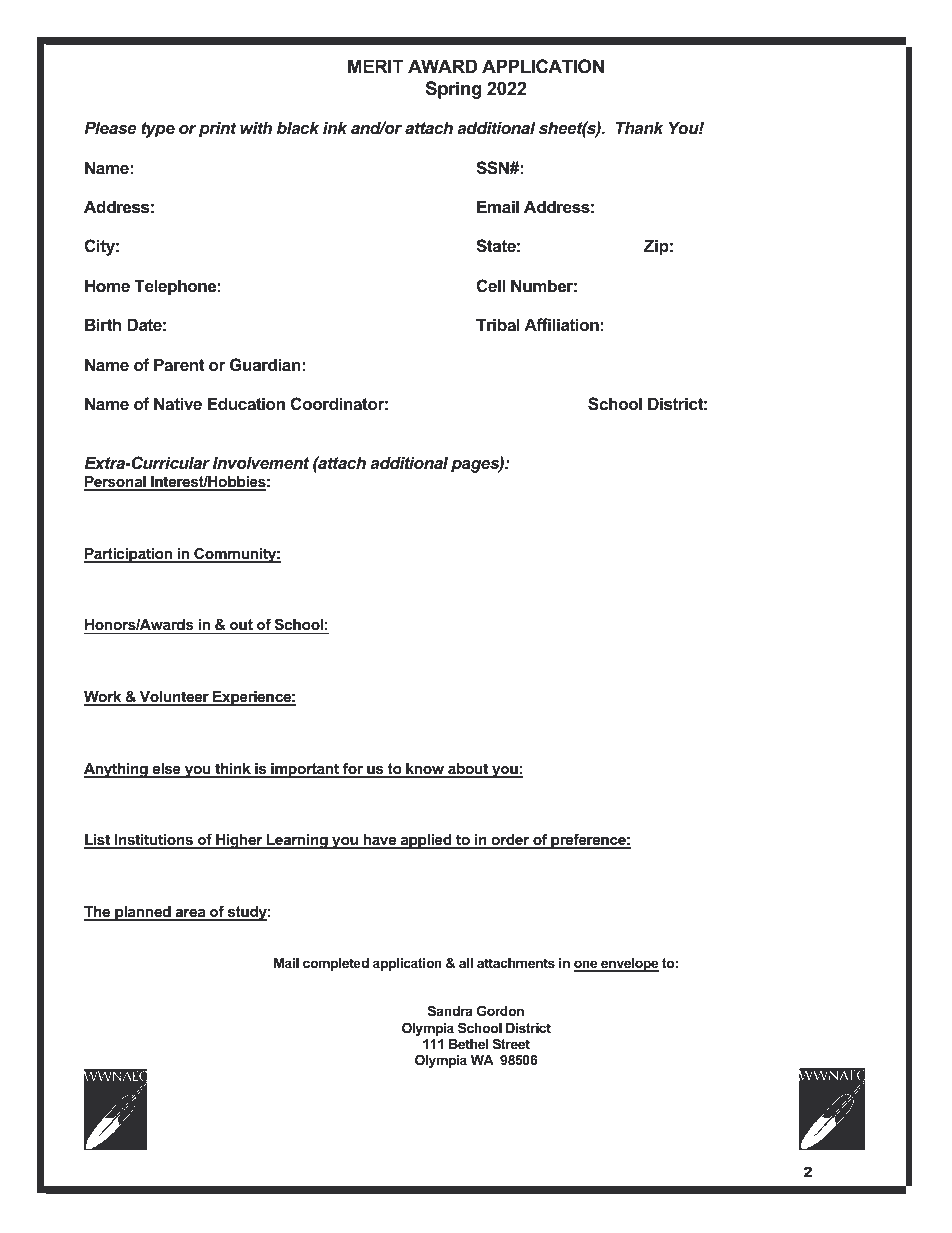  I want to click on Guardian, so click(265, 364).
